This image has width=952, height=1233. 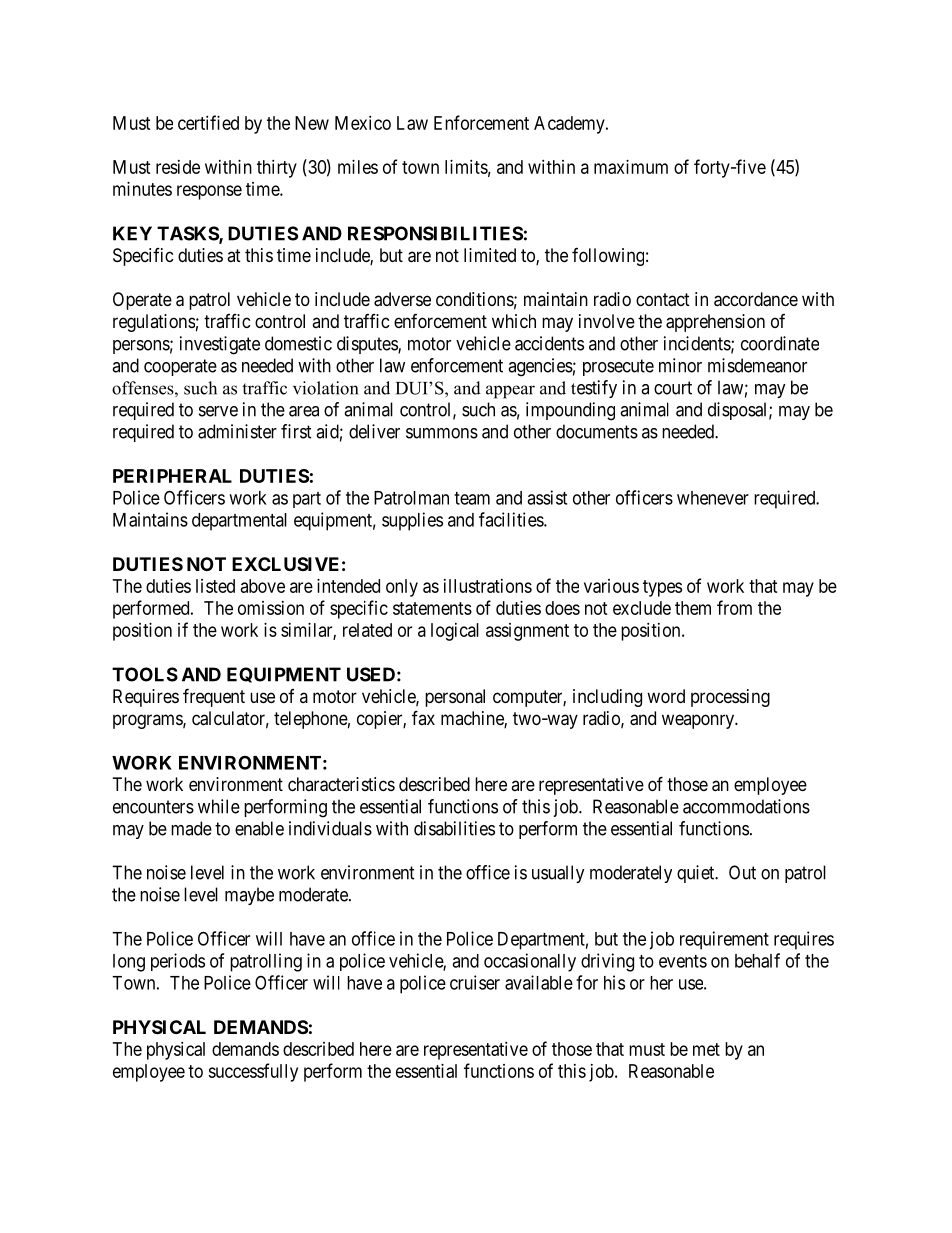 I want to click on miles, so click(x=358, y=167).
